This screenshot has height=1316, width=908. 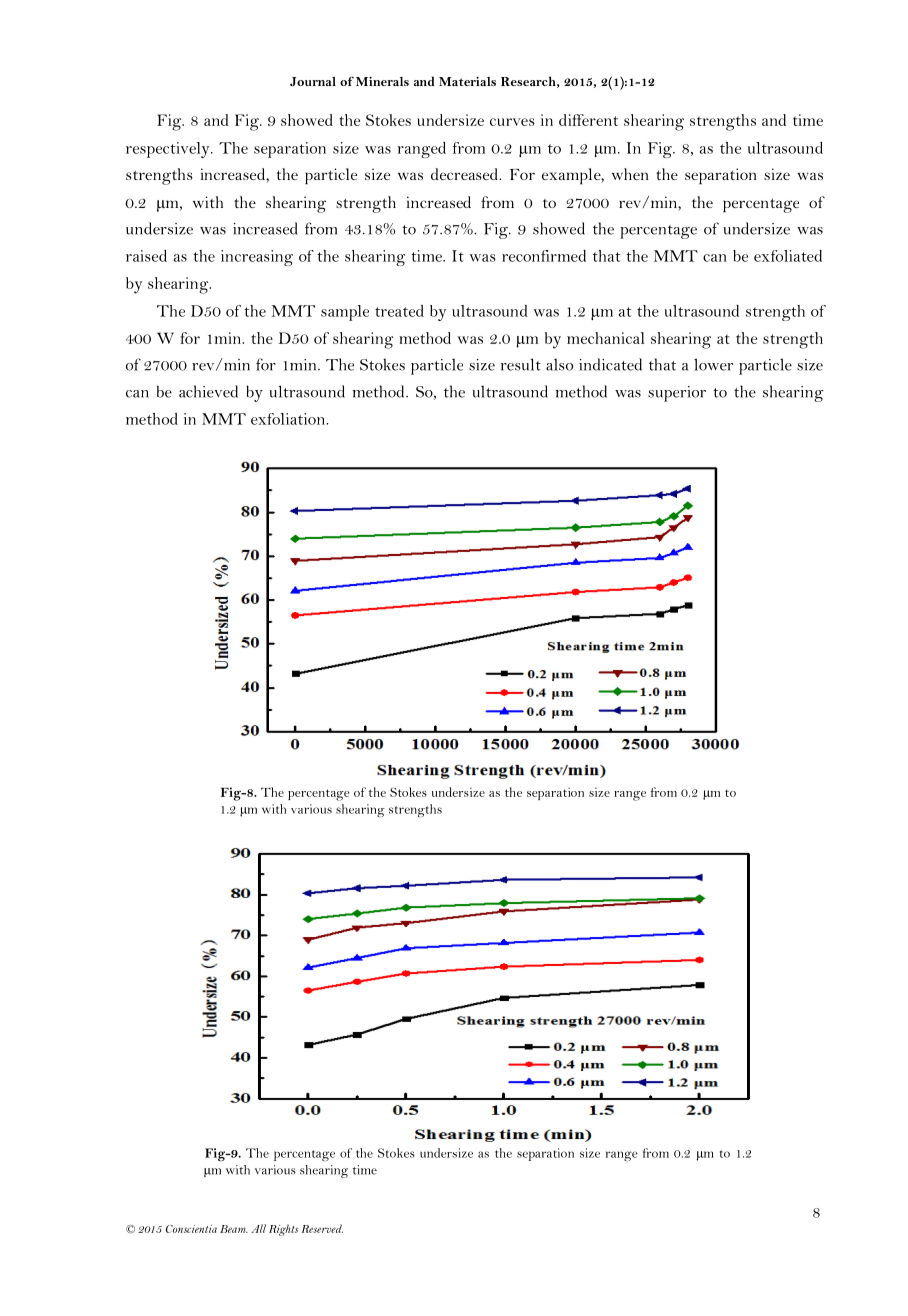 What do you see at coordinates (630, 174) in the screenshot?
I see `when` at bounding box center [630, 174].
